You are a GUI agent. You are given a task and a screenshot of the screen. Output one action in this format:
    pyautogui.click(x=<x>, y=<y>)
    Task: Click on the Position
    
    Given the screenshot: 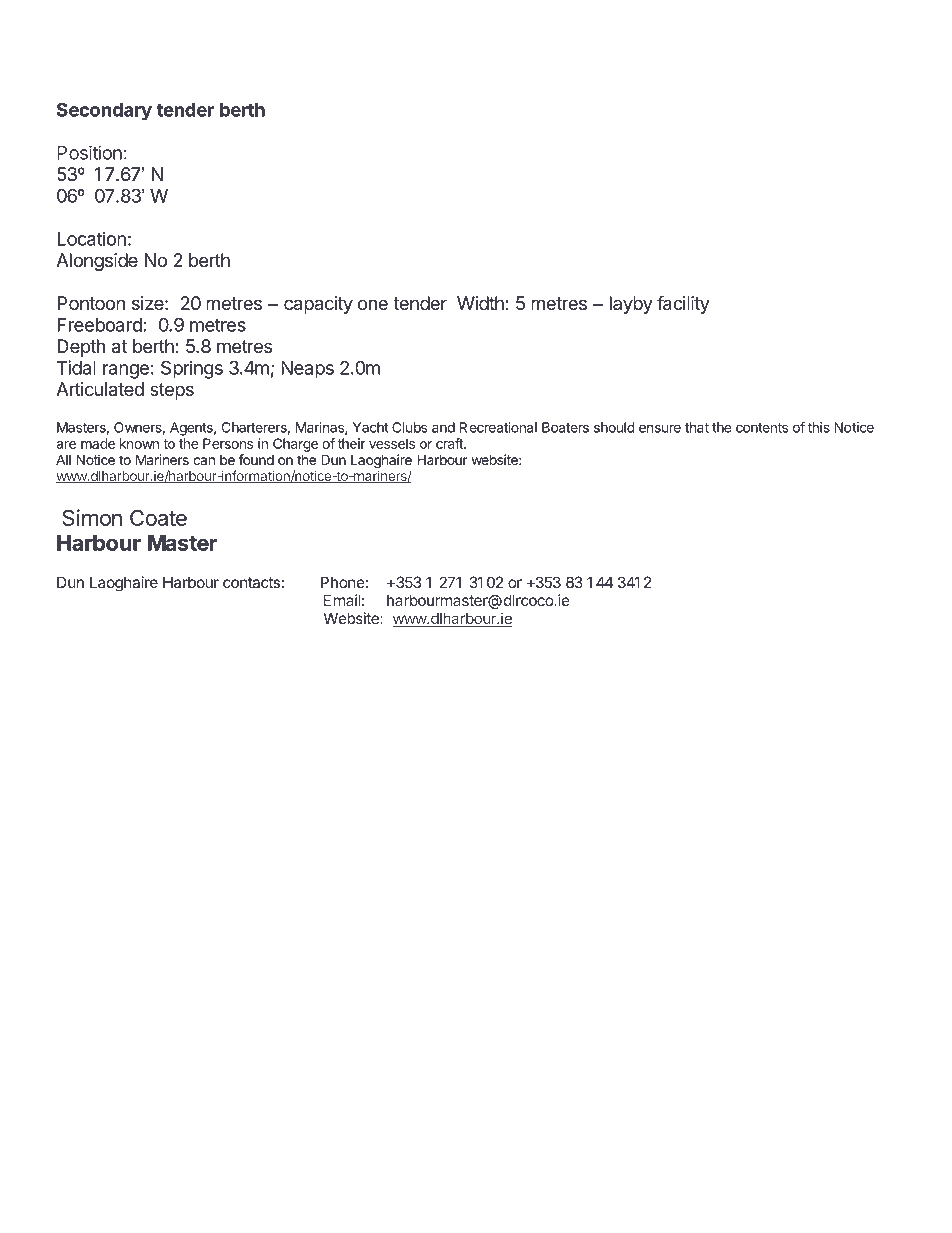 What is the action you would take?
    pyautogui.click(x=89, y=152)
